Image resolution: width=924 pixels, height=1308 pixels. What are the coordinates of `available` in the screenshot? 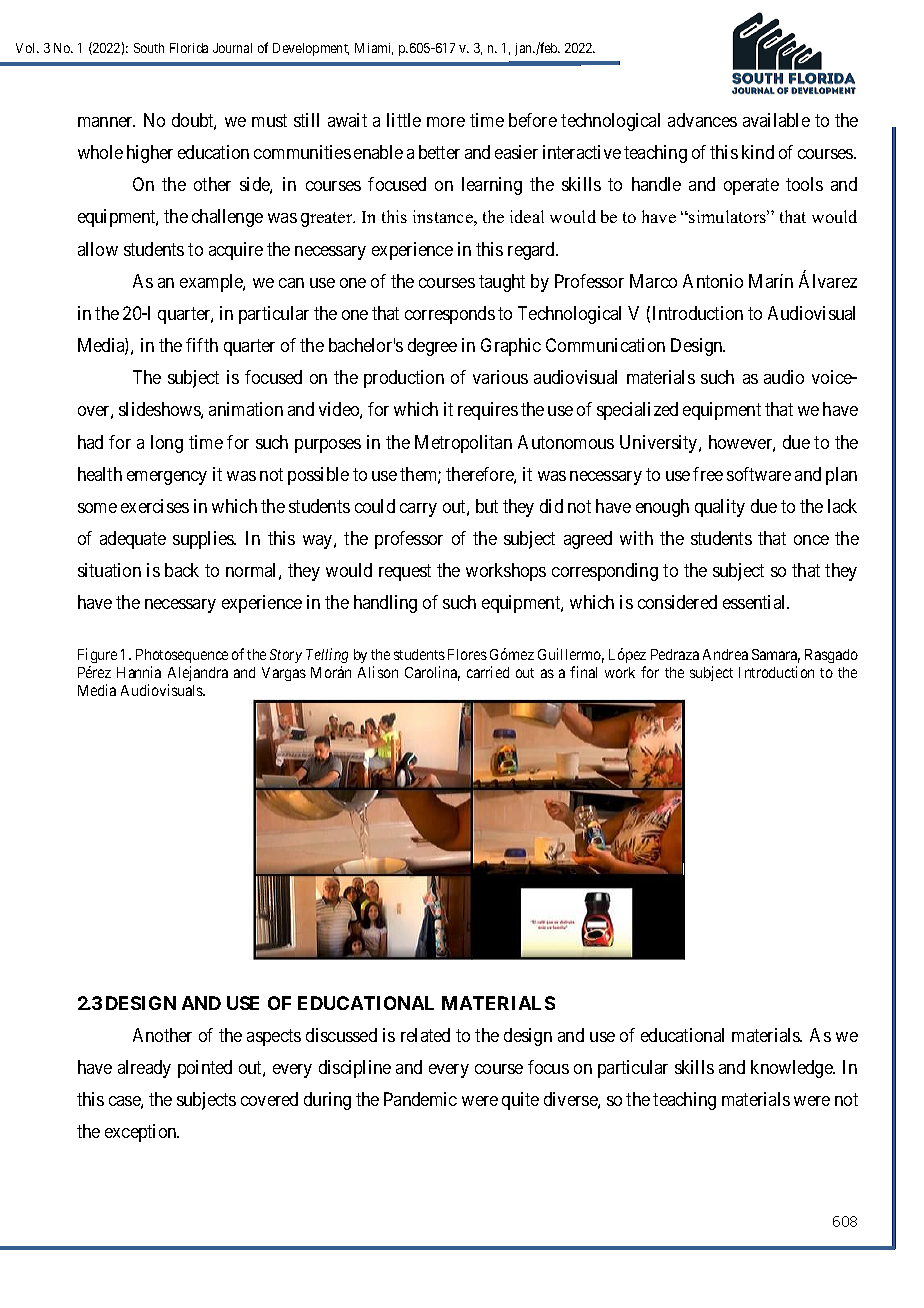 It's located at (776, 120).
